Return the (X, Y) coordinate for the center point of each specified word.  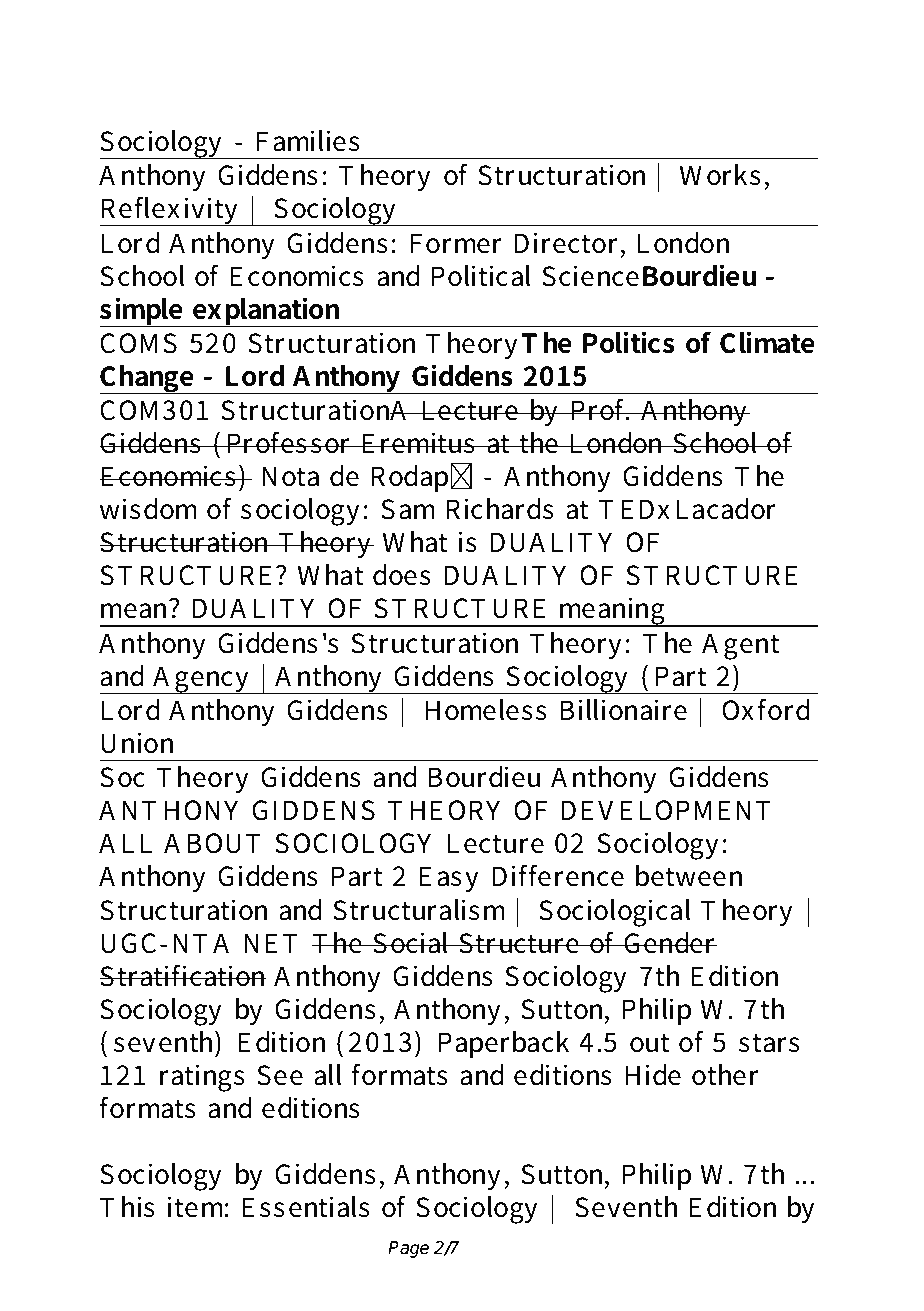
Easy (448, 879)
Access (154, 53)
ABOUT (212, 843)
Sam (408, 509)
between (689, 876)
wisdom (148, 509)
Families (308, 141)
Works (720, 175)
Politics (628, 342)
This (127, 1207)
